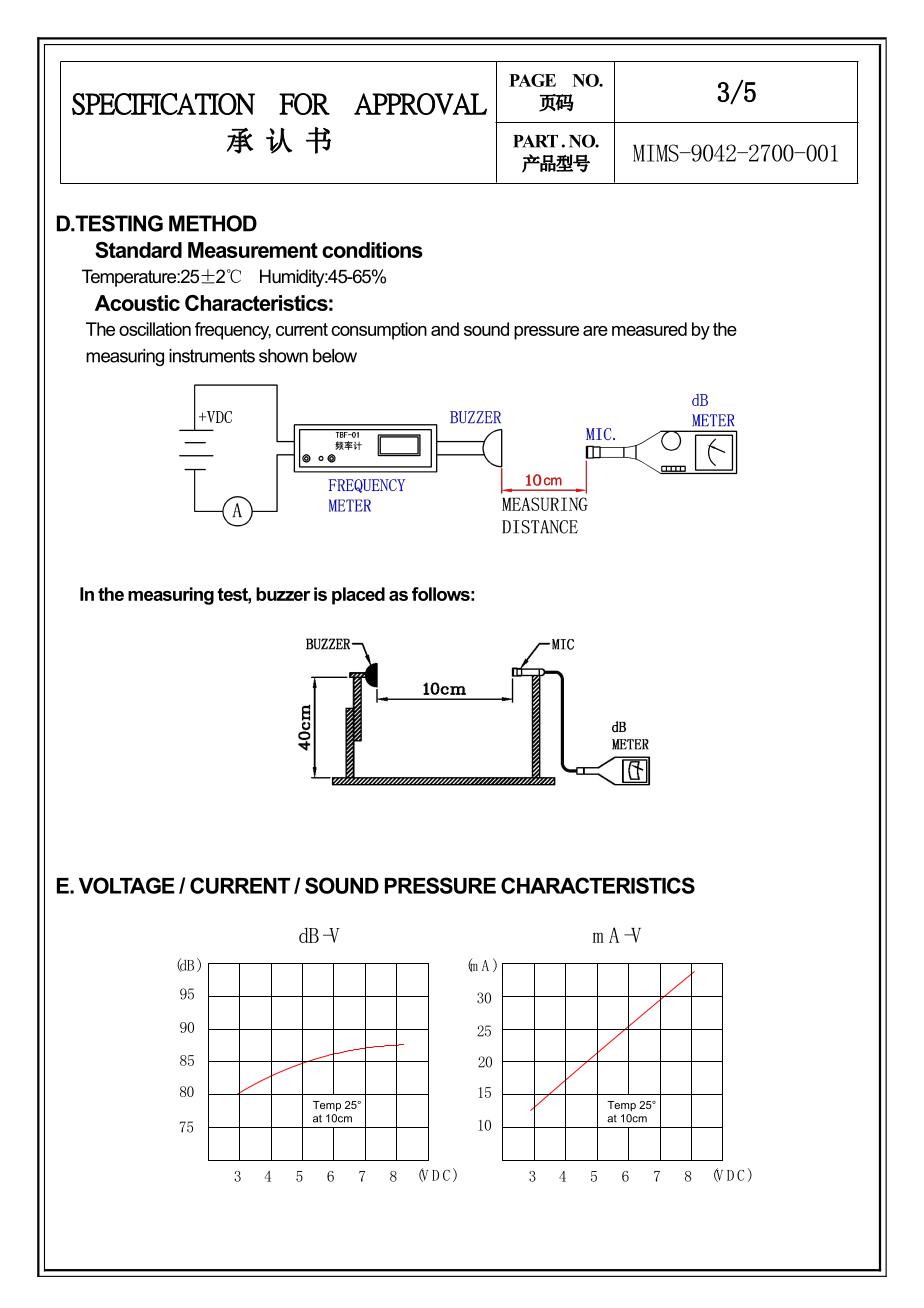 This screenshot has width=924, height=1308. Describe the element at coordinates (532, 80) in the screenshot. I see `PAGE` at that location.
